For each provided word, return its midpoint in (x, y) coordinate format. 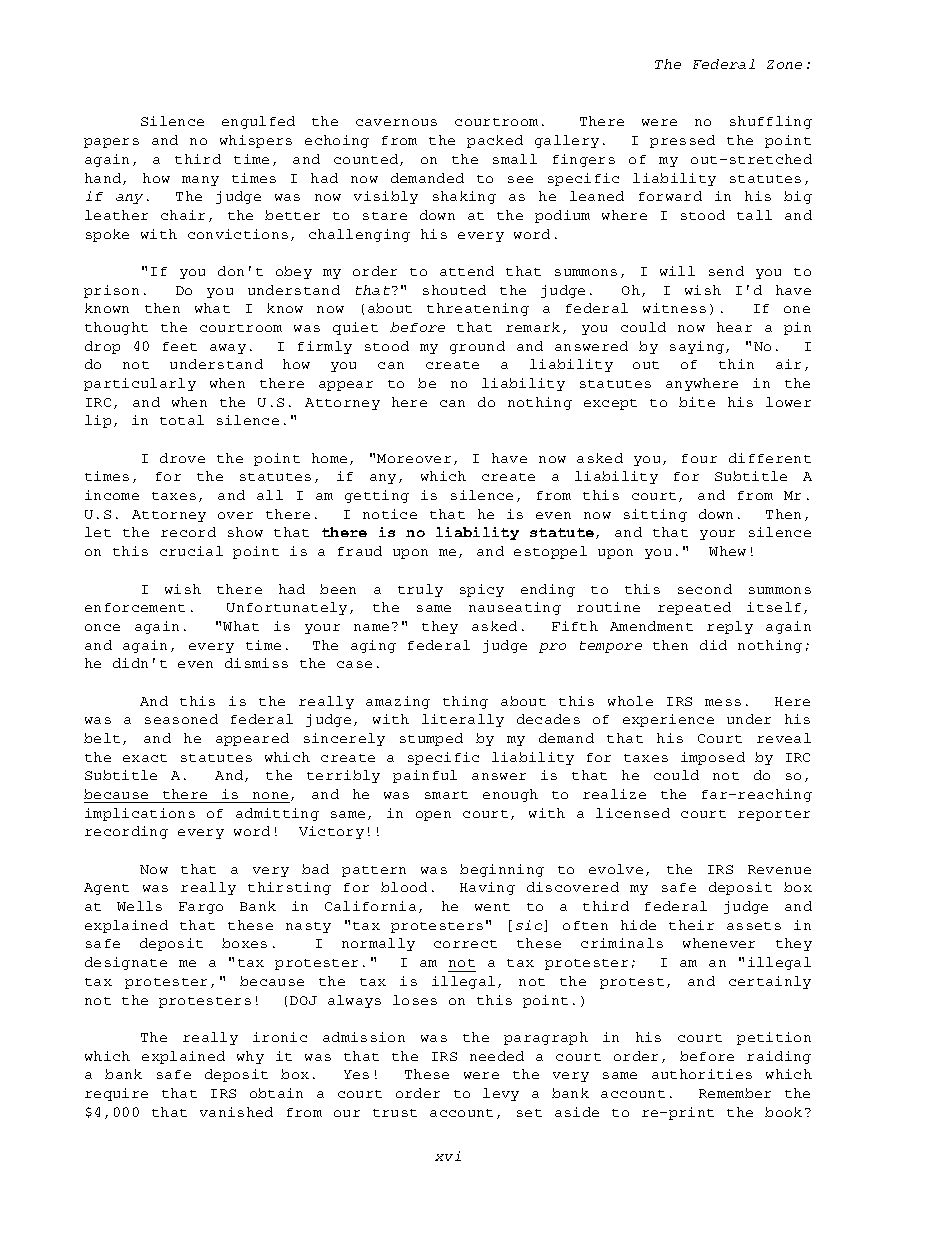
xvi (448, 1156)
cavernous (396, 122)
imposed (713, 758)
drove (182, 458)
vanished (236, 1112)
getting (377, 496)
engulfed (258, 122)
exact (145, 758)
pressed (682, 141)
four (699, 458)
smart (446, 795)
